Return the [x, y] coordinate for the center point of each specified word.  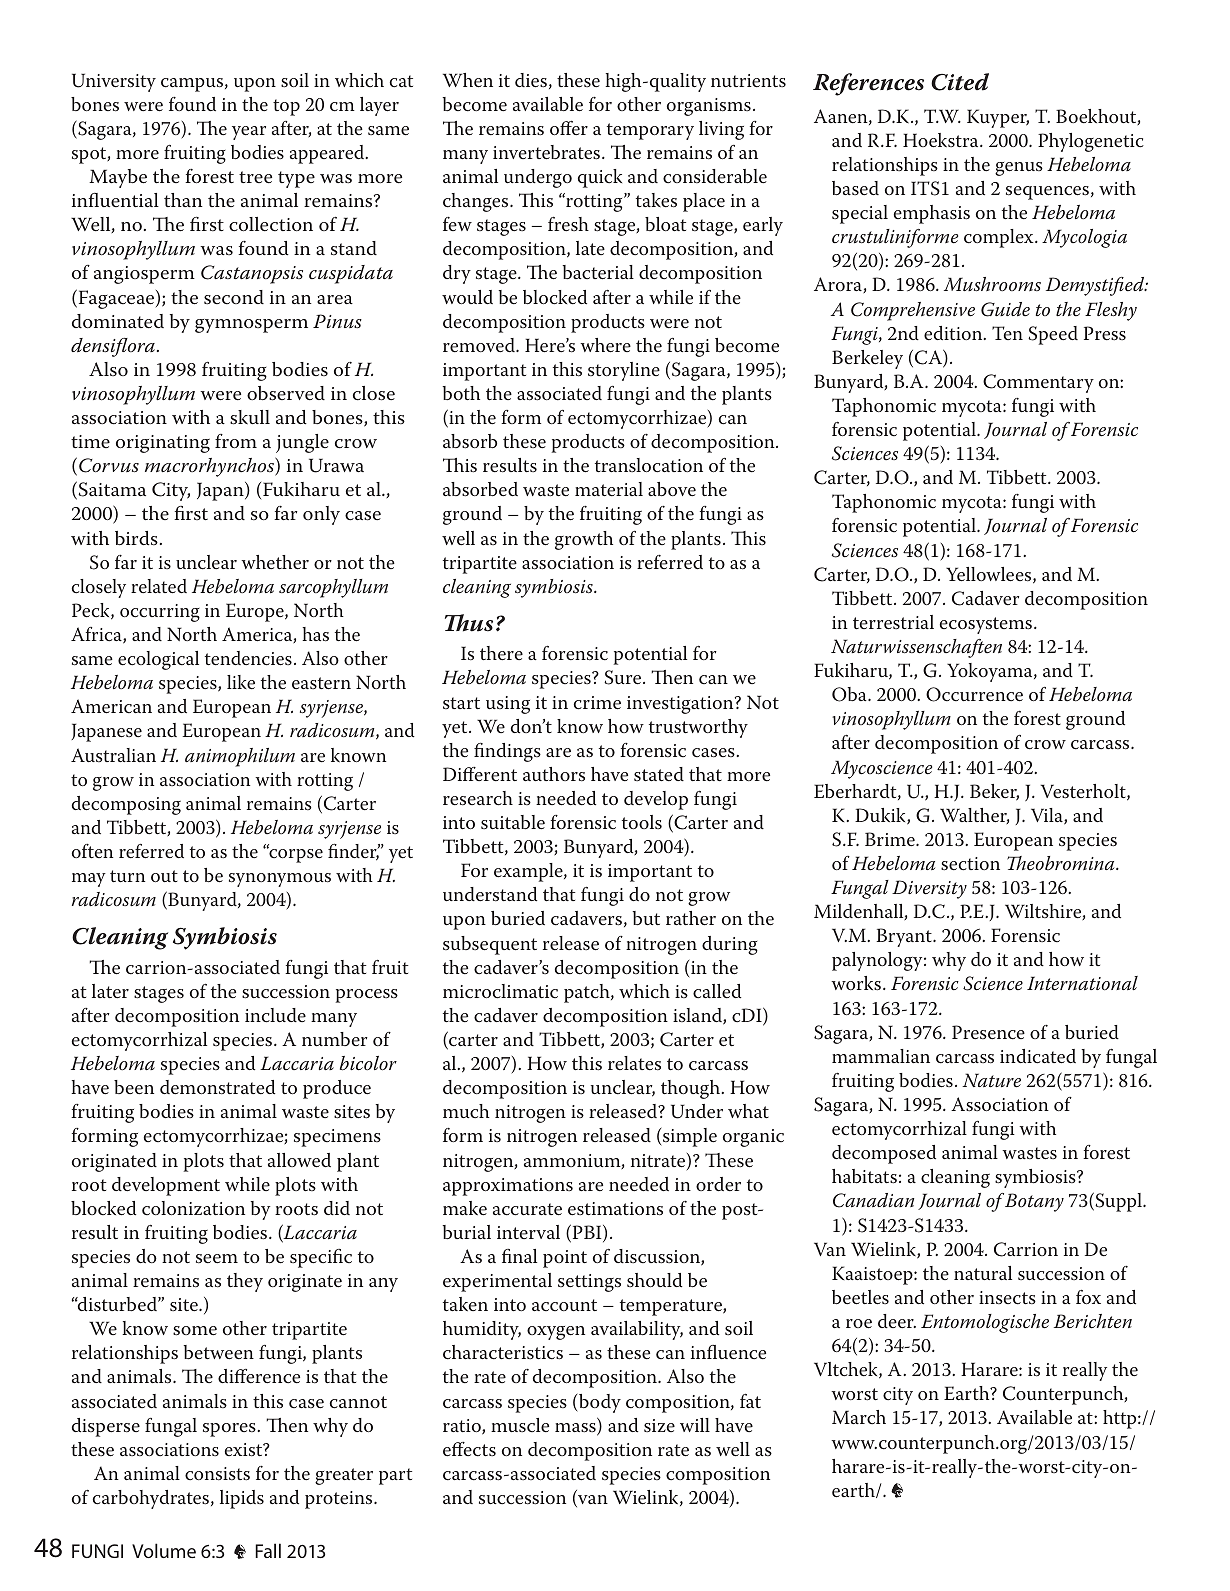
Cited [960, 82]
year [249, 133]
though [692, 1089]
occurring [160, 613]
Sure [624, 677]
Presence [988, 1032]
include [275, 1015]
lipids [242, 1499]
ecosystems [987, 625]
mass [576, 1429]
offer [569, 128]
